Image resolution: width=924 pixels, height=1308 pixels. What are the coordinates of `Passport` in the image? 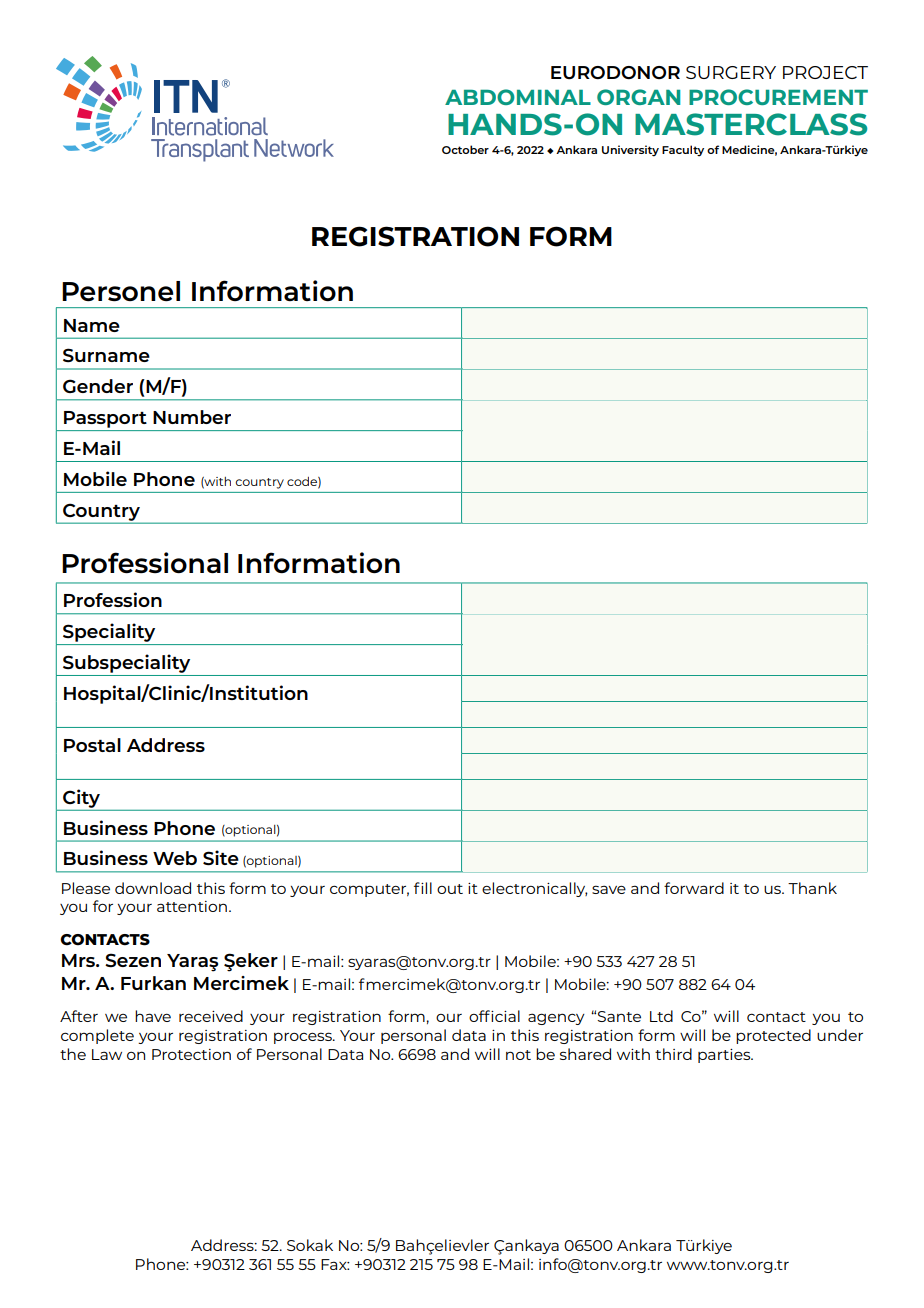 It's located at (105, 419).
